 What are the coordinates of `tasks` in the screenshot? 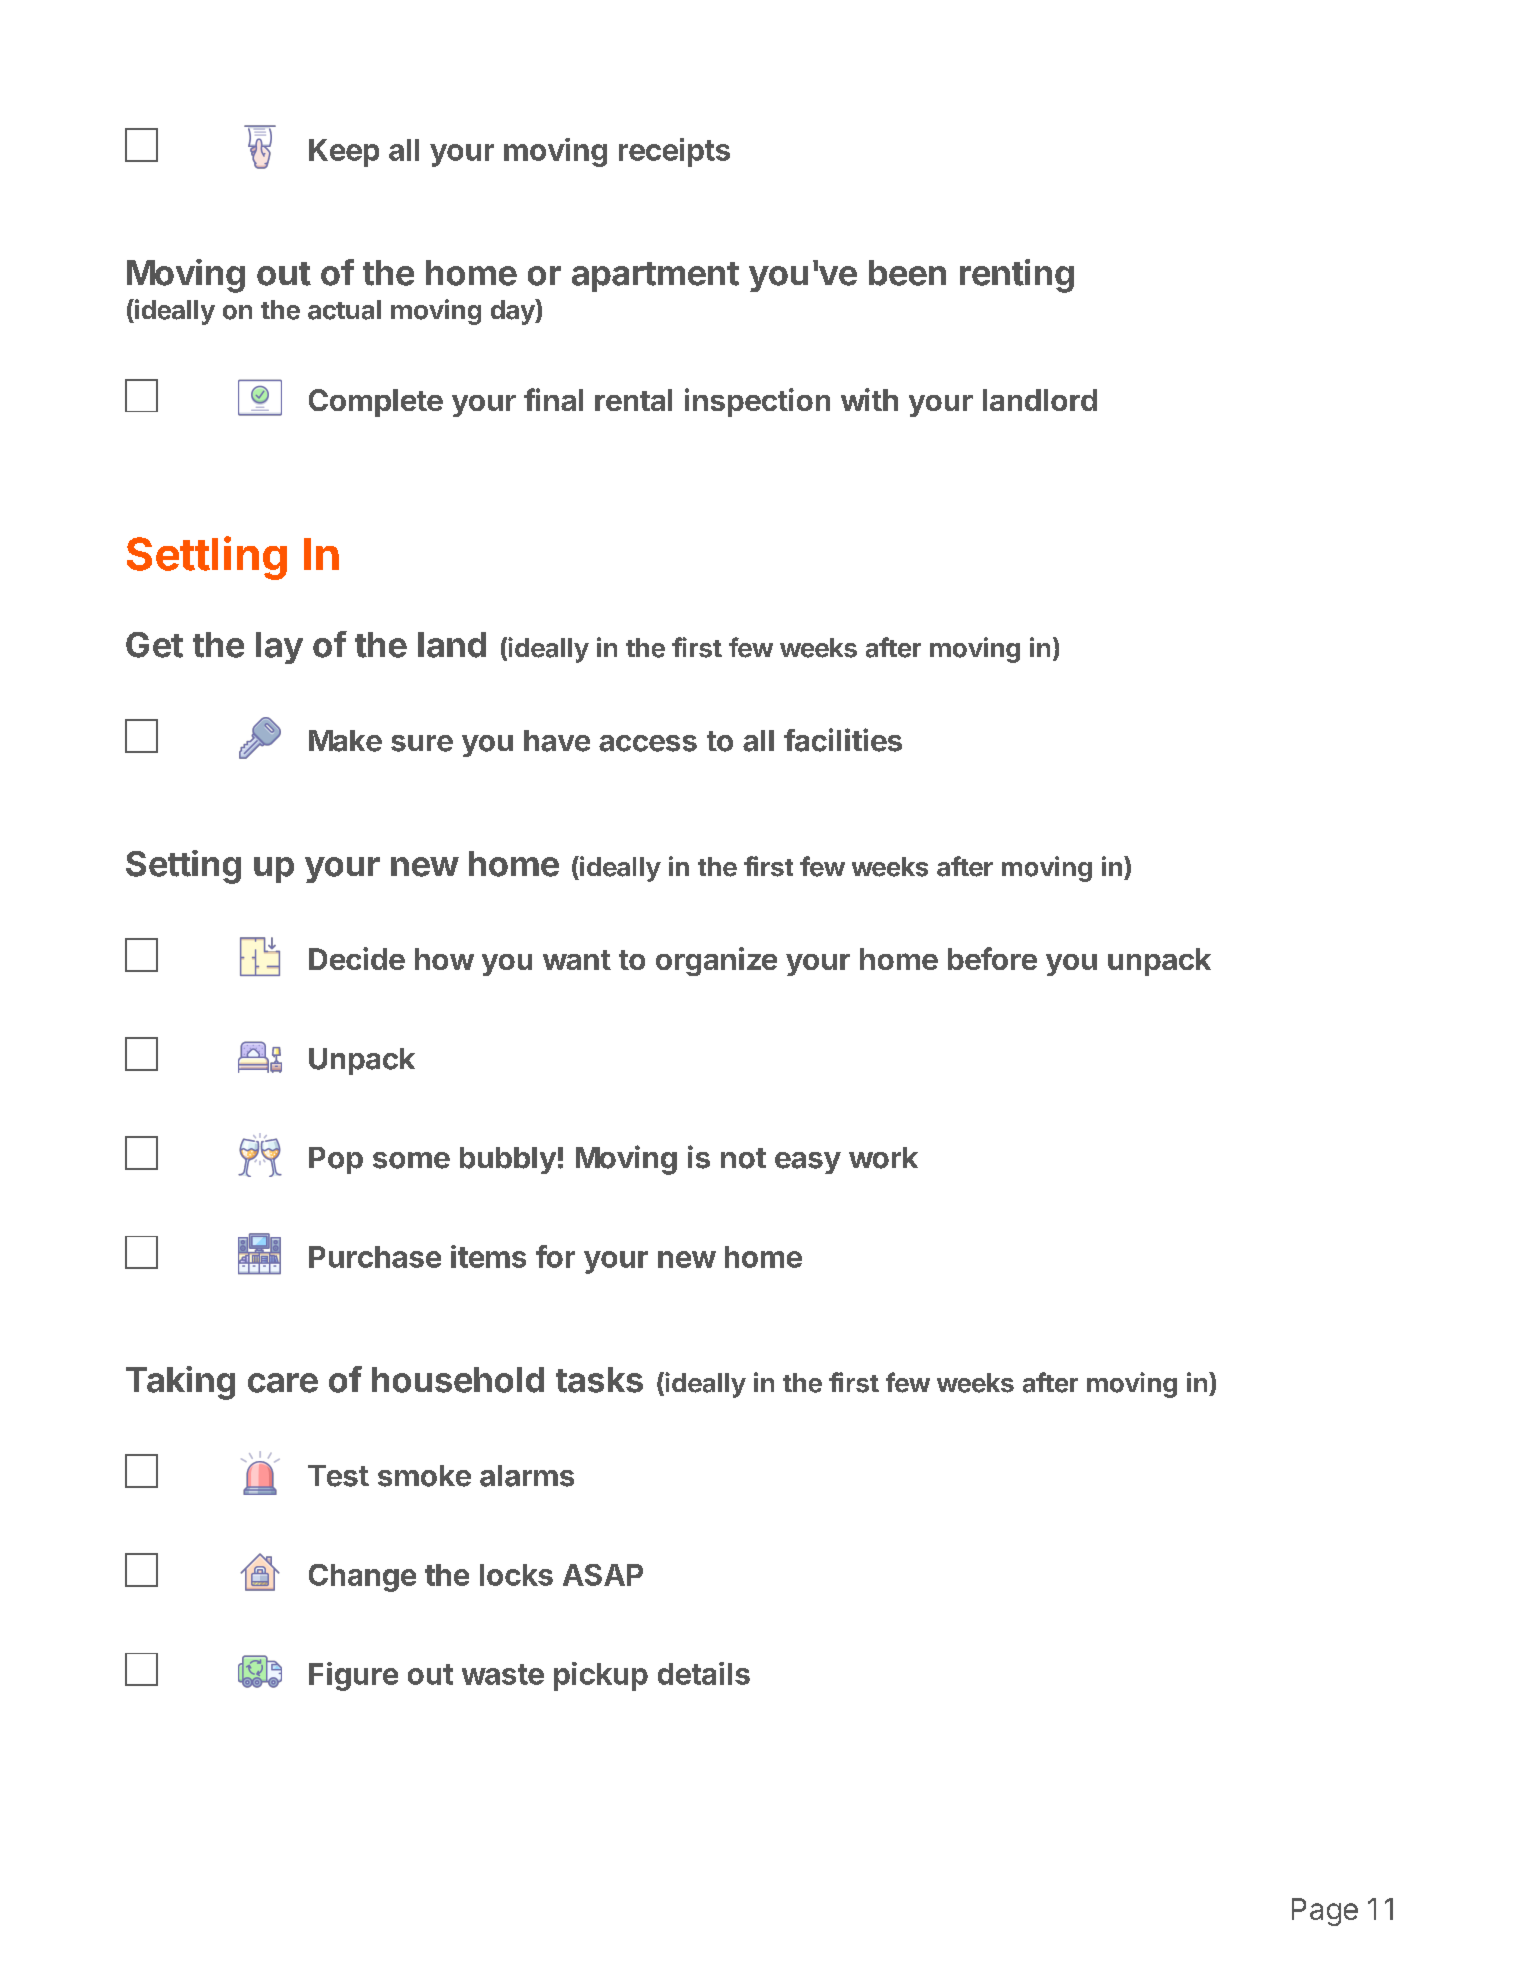 It's located at (599, 1380).
